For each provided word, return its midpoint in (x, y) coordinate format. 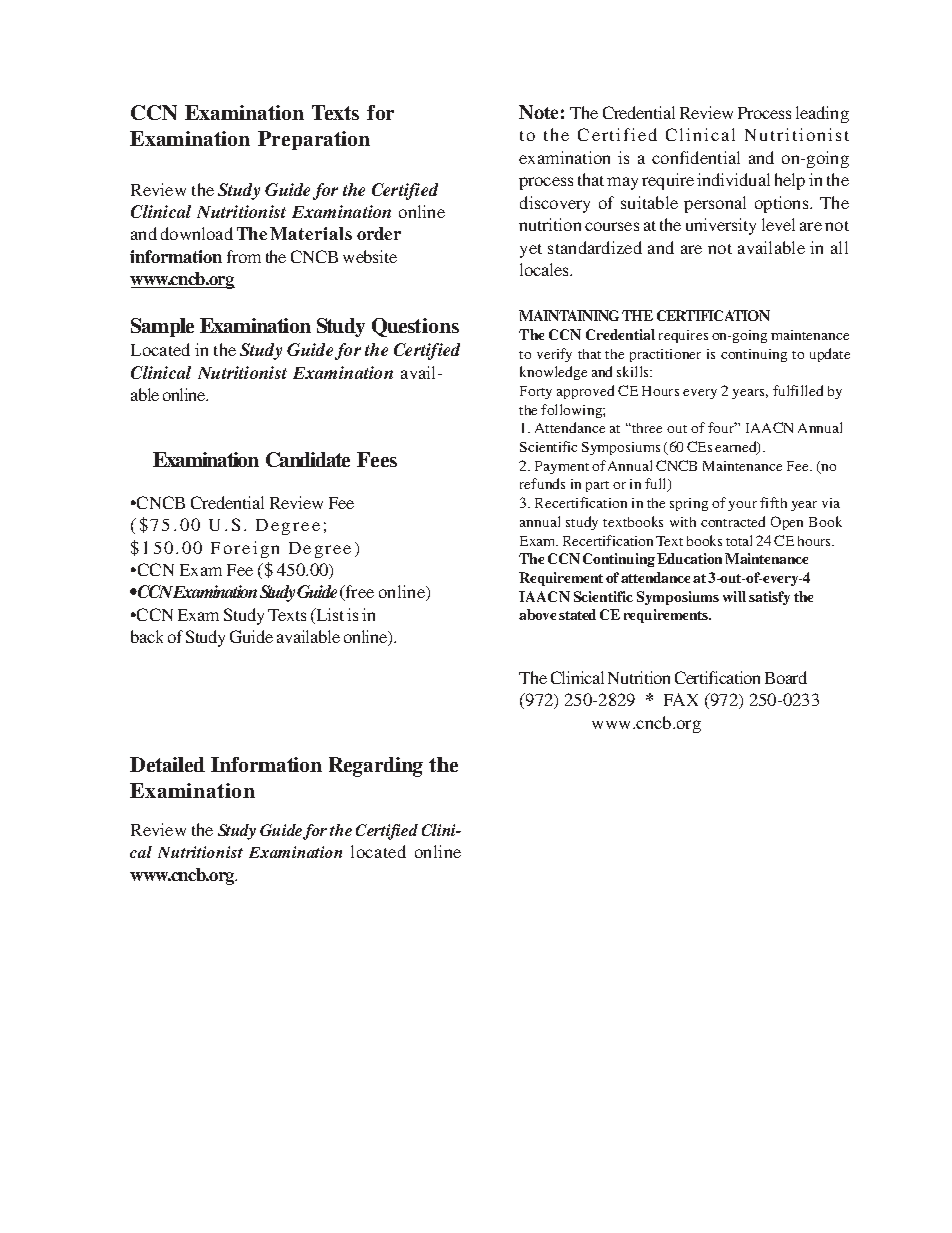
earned (737, 448)
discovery (555, 204)
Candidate (308, 459)
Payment (562, 467)
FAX (681, 699)
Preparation (314, 140)
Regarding (376, 767)
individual (733, 179)
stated (577, 614)
